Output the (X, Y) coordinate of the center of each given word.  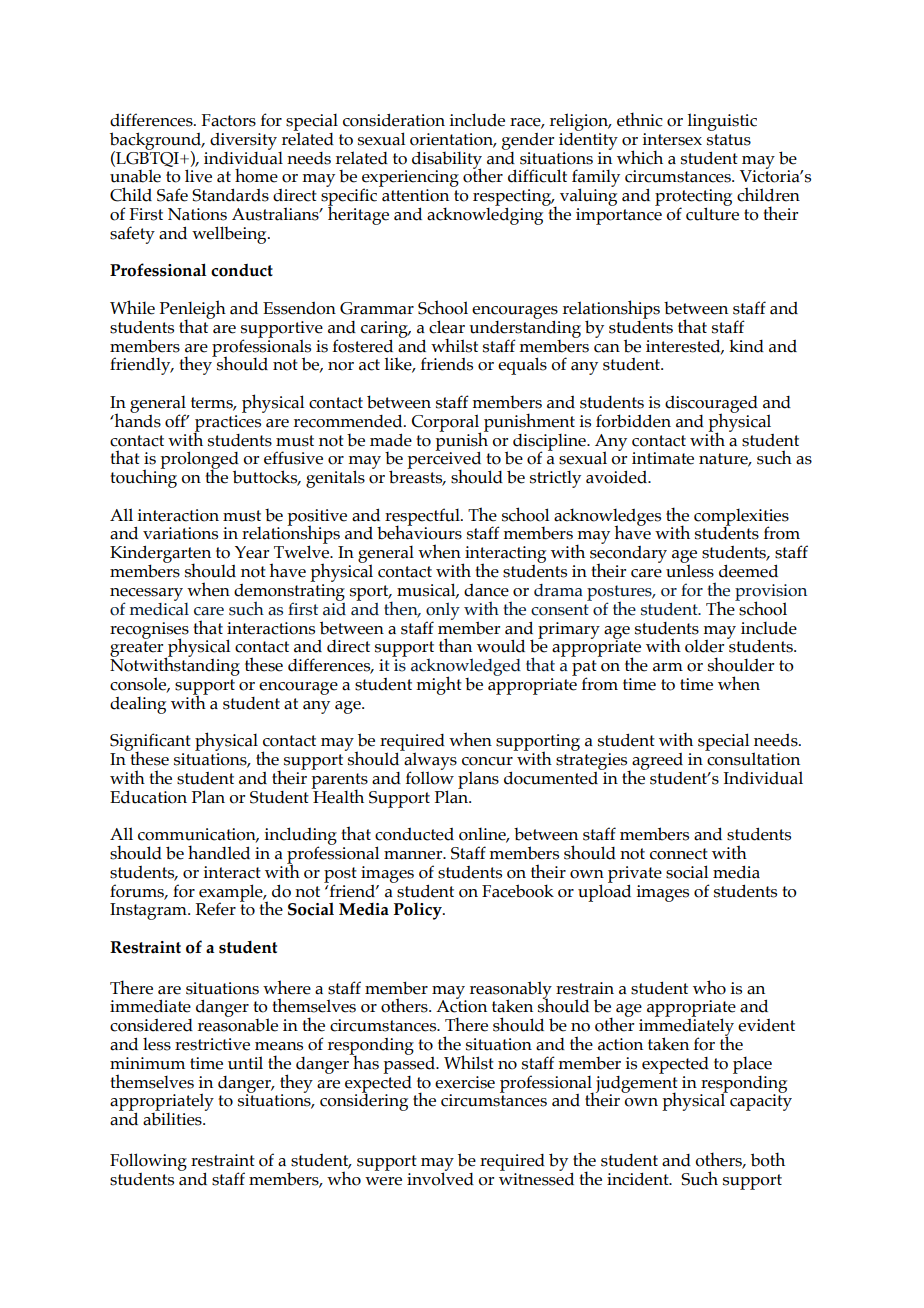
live (198, 176)
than (455, 645)
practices (228, 423)
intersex (672, 139)
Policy (419, 911)
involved (440, 1178)
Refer (215, 909)
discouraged (711, 405)
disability (447, 161)
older (704, 646)
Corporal (446, 424)
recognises (149, 631)
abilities (173, 1118)
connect (679, 854)
